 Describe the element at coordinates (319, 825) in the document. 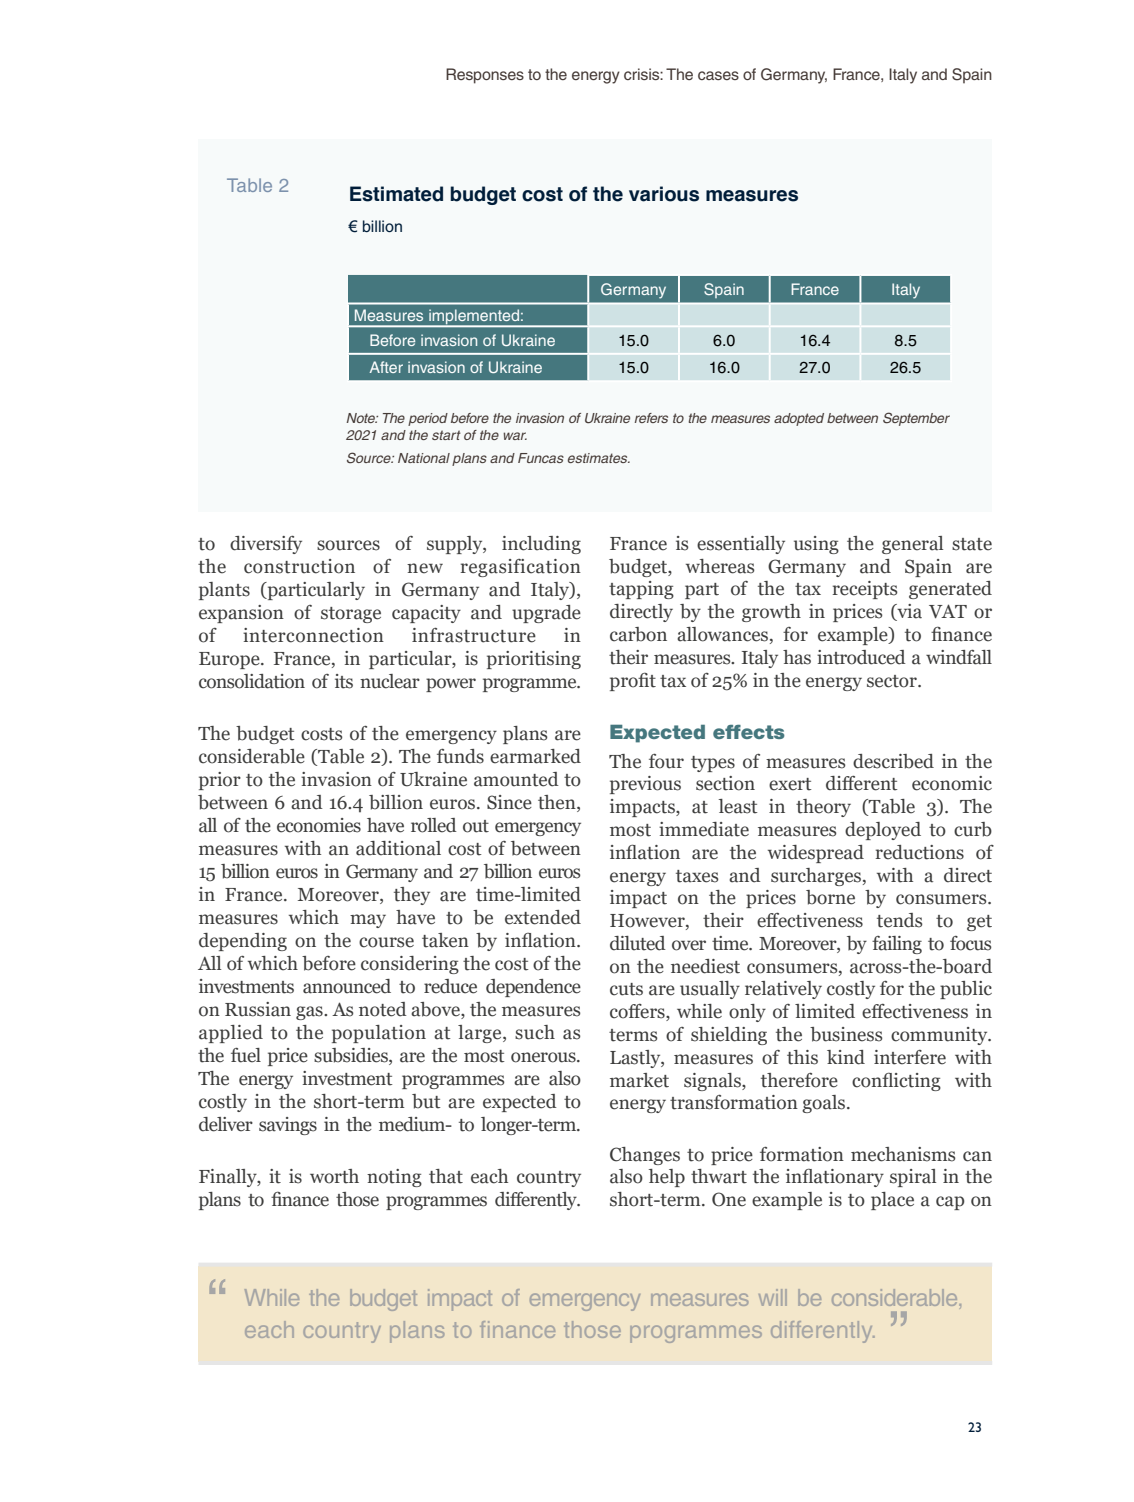

I see `economies` at that location.
